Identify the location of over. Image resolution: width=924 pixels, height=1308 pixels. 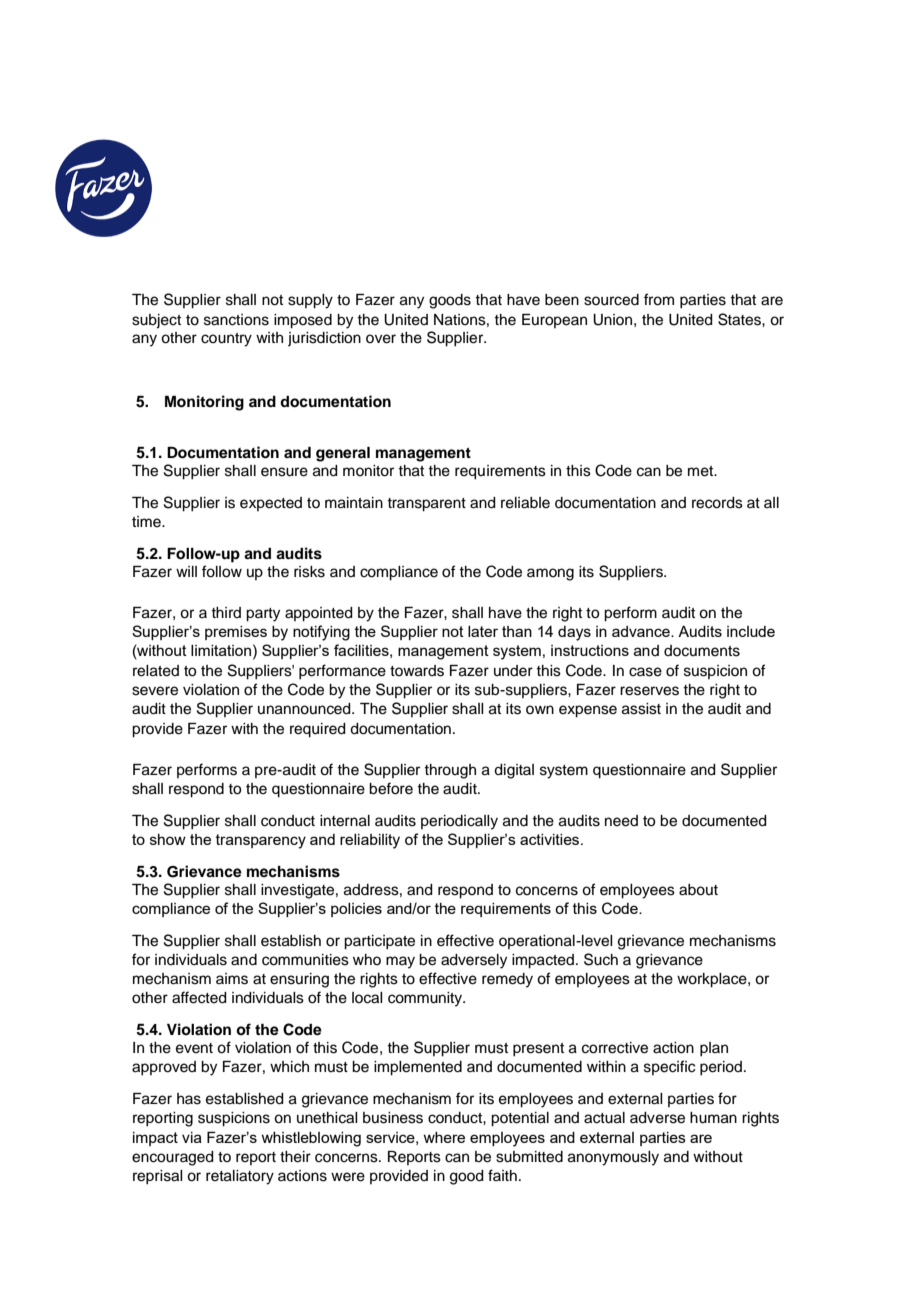
(381, 339).
